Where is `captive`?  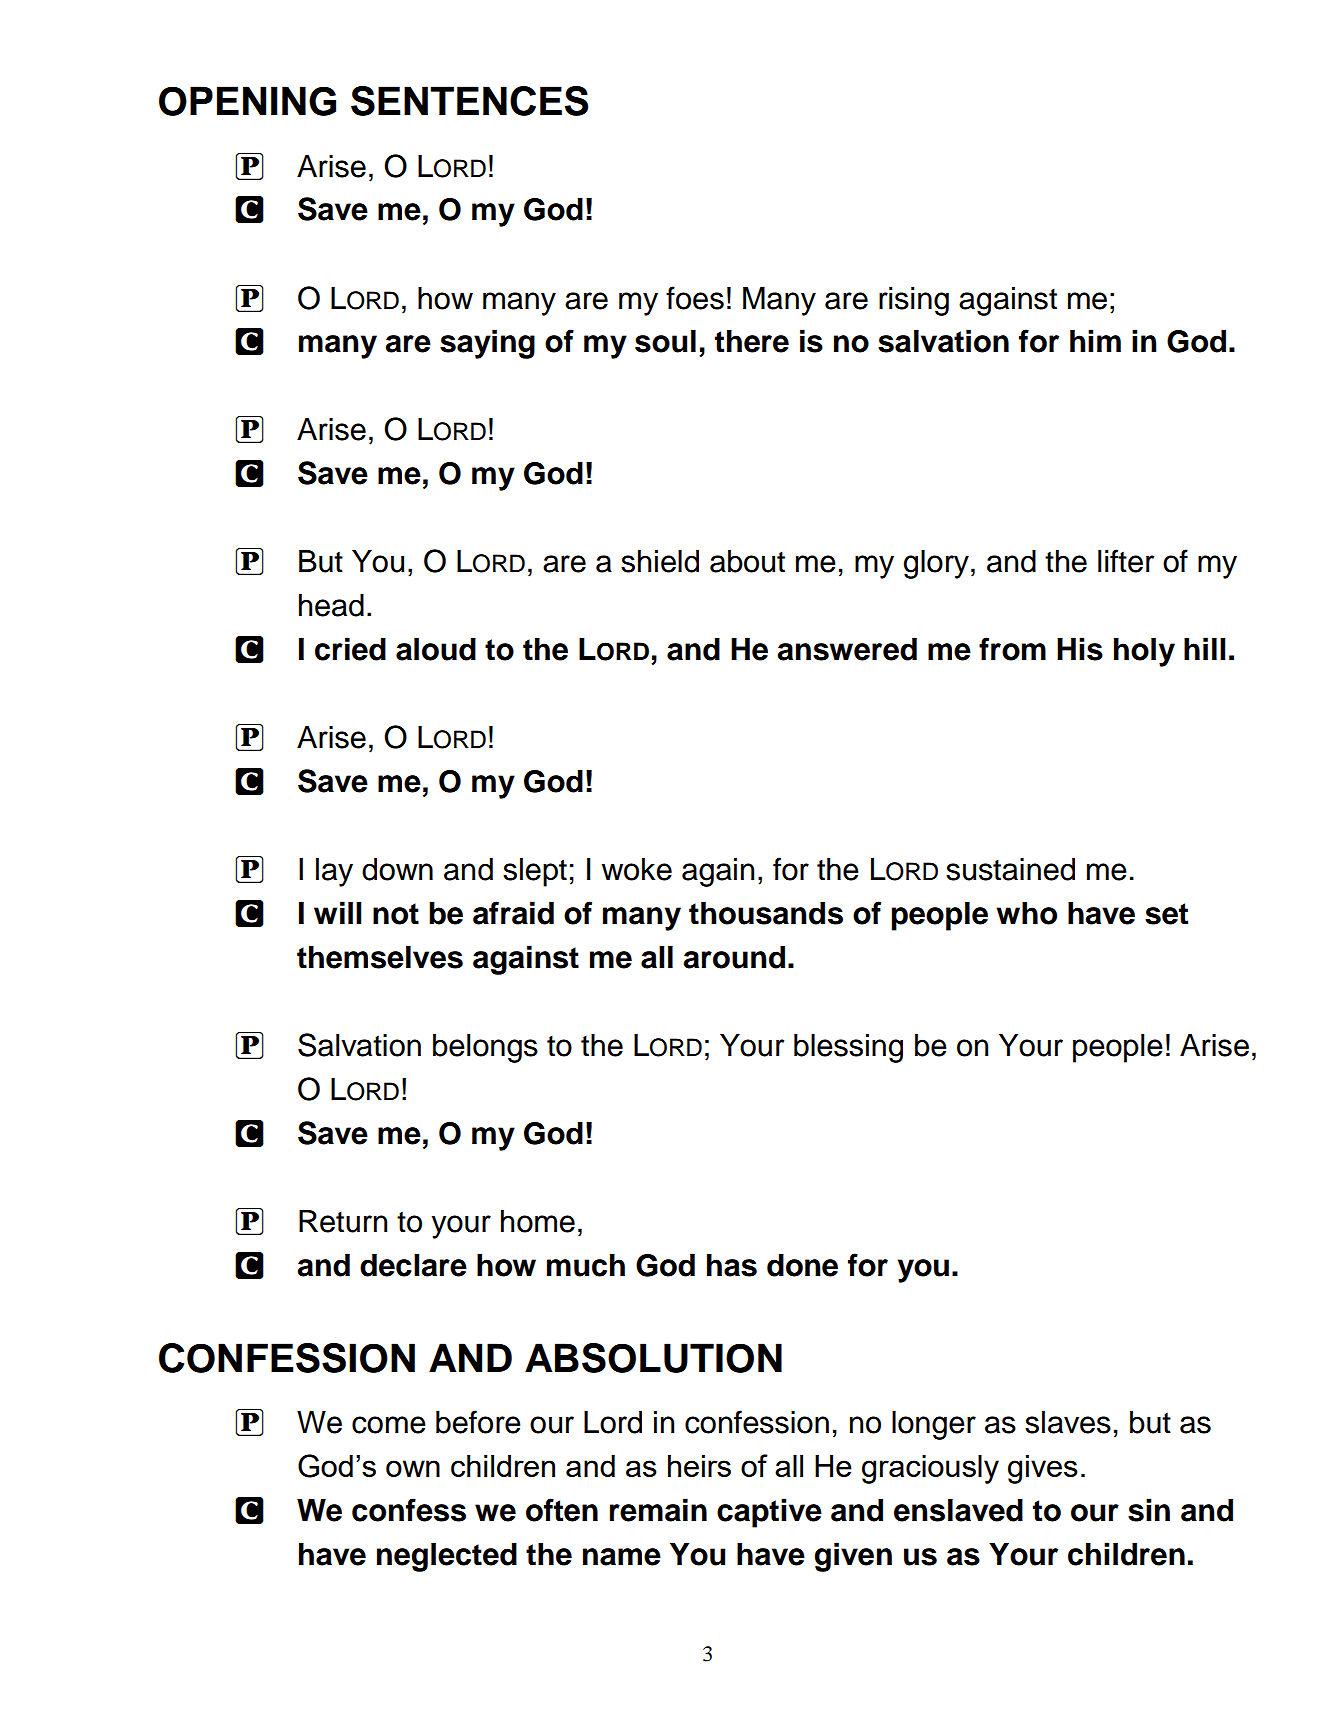 captive is located at coordinates (769, 1513).
